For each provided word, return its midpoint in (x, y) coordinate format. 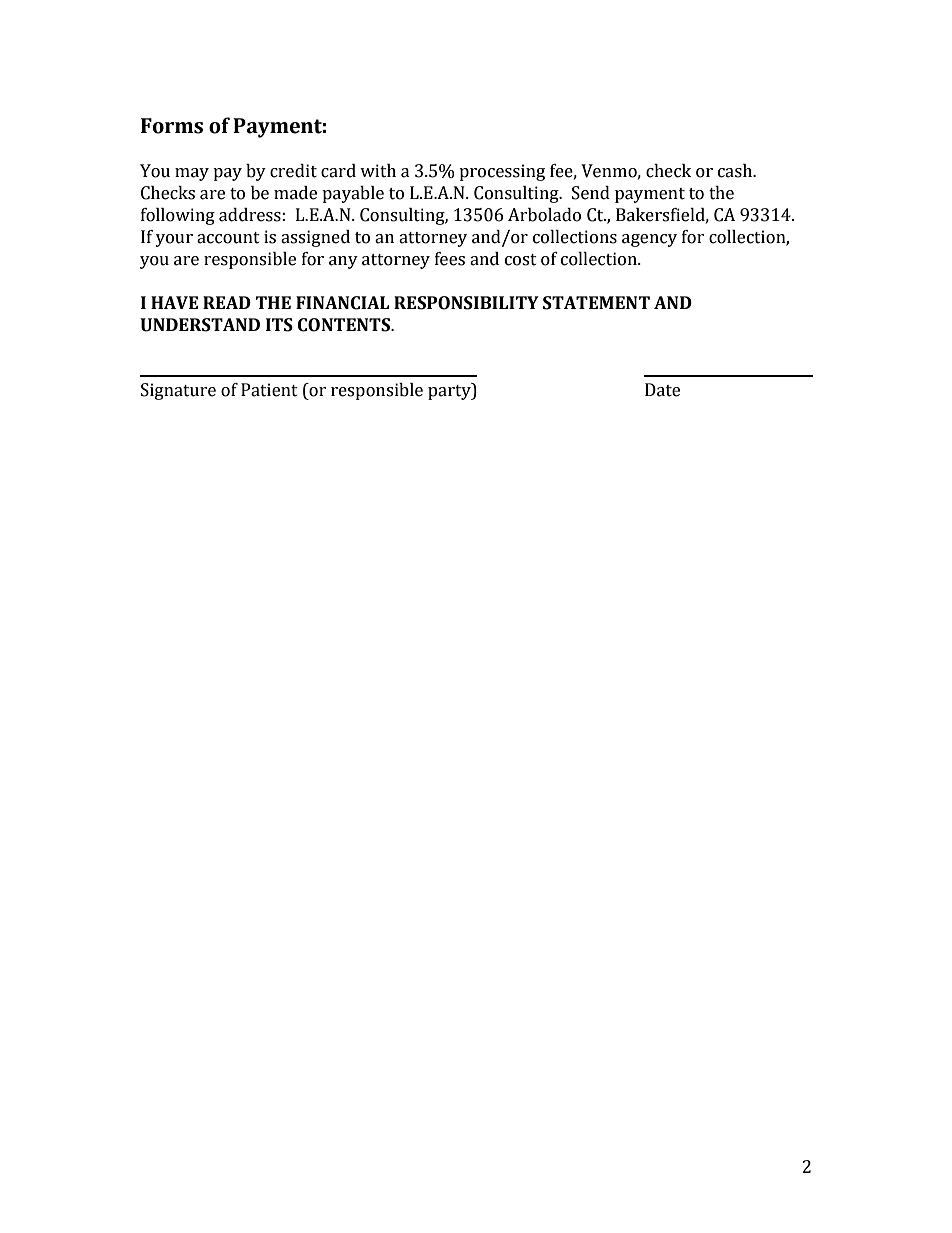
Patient (269, 390)
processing (502, 172)
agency (649, 240)
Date (662, 390)
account (228, 238)
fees (450, 259)
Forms (172, 126)
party (450, 391)
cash (736, 171)
